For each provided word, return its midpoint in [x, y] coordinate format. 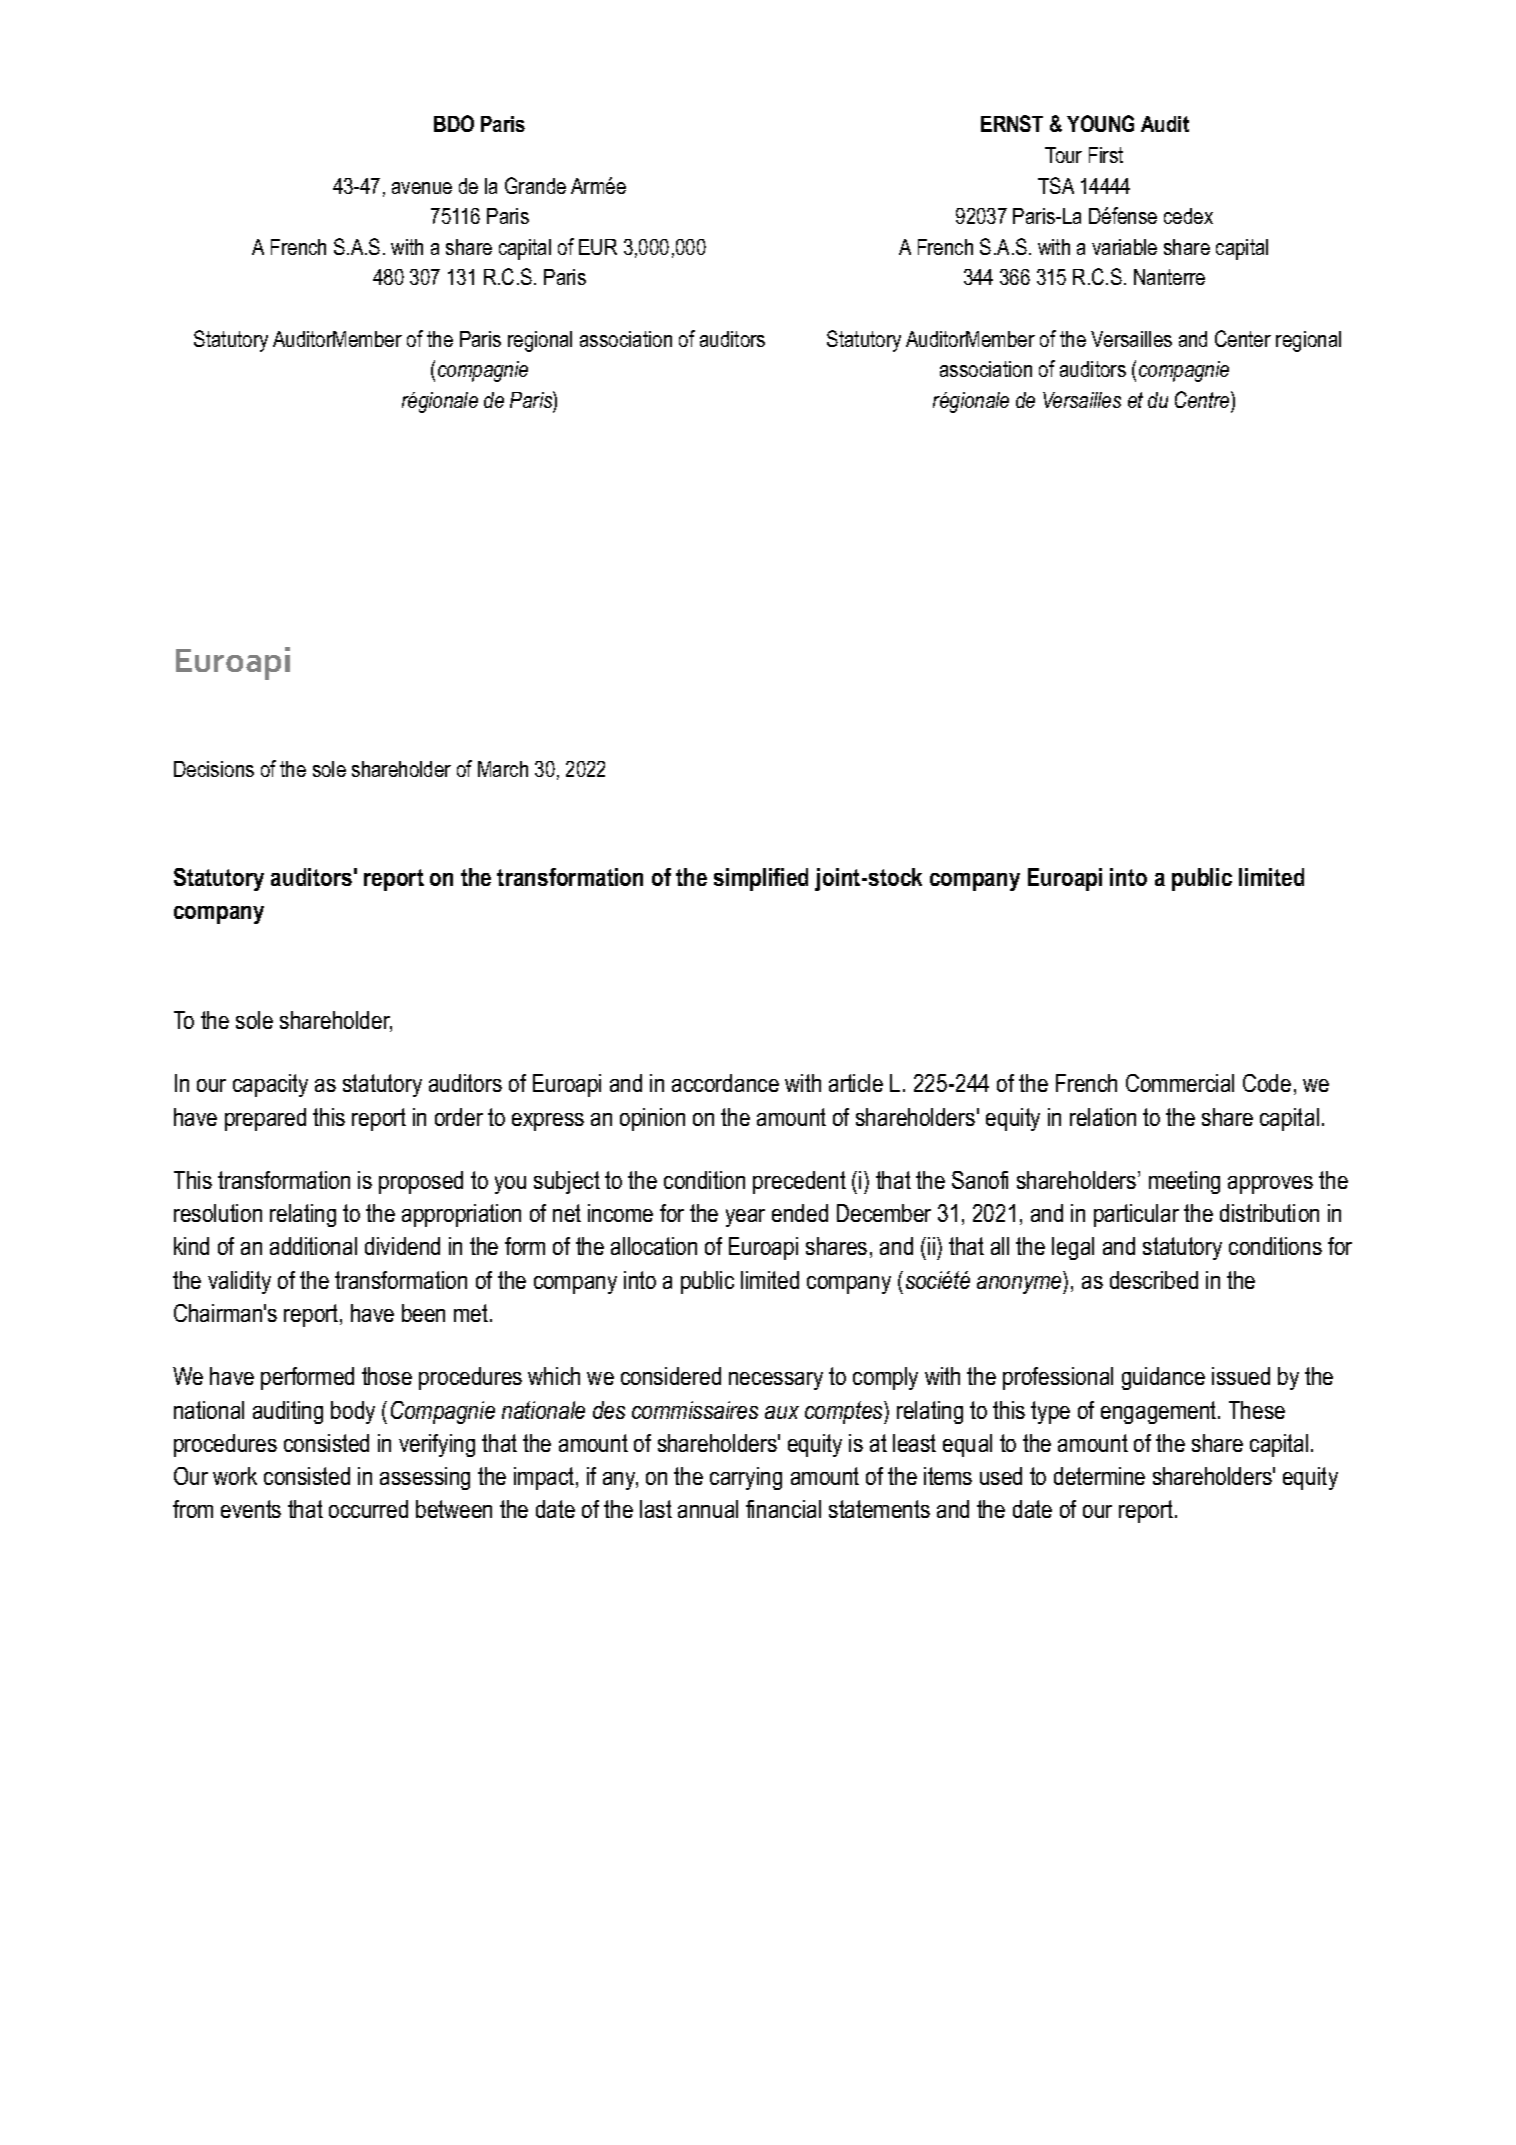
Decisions [214, 769]
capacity [270, 1085]
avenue [422, 188]
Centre [1203, 399]
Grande [535, 185]
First [1106, 155]
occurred [368, 1509]
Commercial [1180, 1083]
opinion [652, 1119]
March [503, 769]
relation [1103, 1117]
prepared [265, 1119]
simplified [761, 879]
